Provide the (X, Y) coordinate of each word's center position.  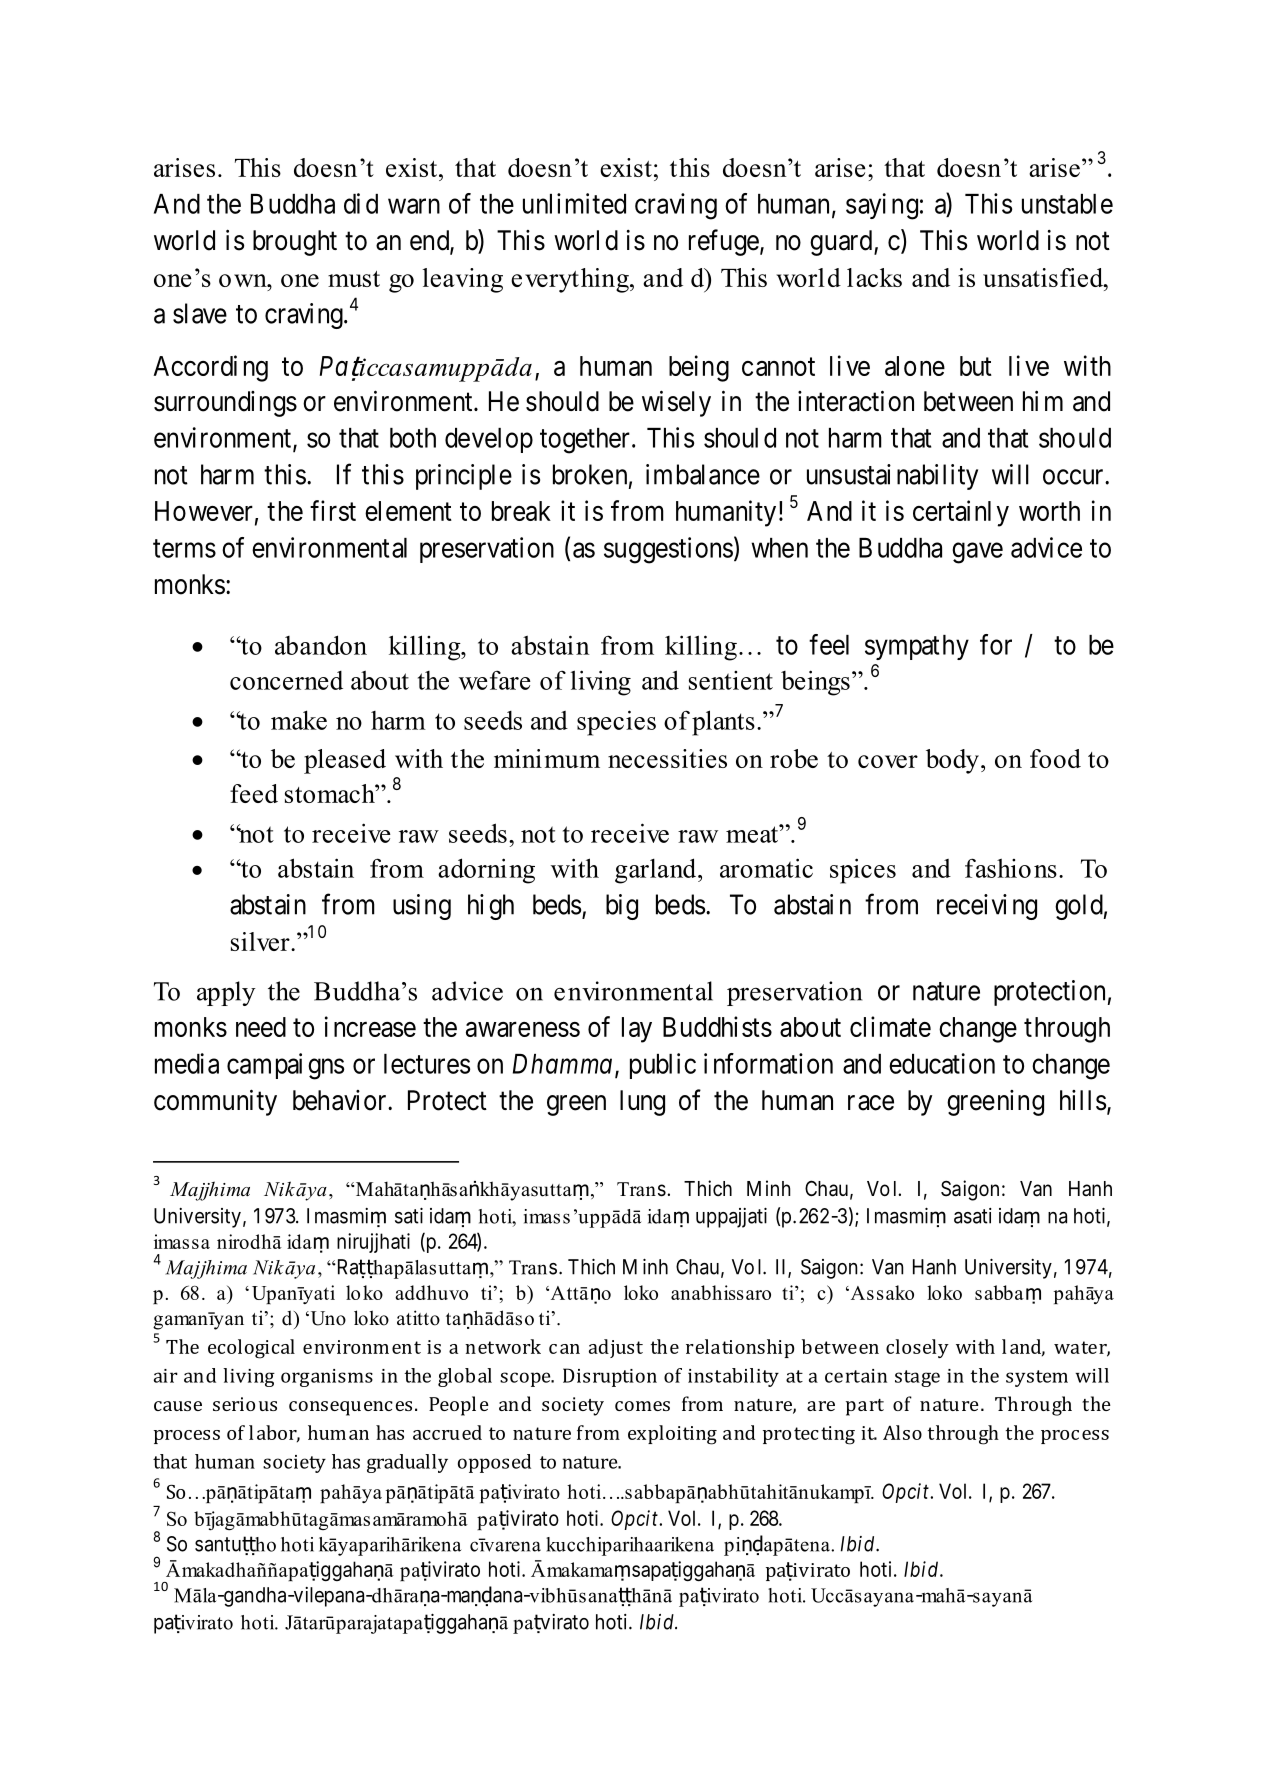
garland (657, 871)
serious (245, 1404)
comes (642, 1406)
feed (254, 793)
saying (882, 206)
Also (902, 1432)
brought (295, 243)
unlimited (574, 203)
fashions (1011, 868)
